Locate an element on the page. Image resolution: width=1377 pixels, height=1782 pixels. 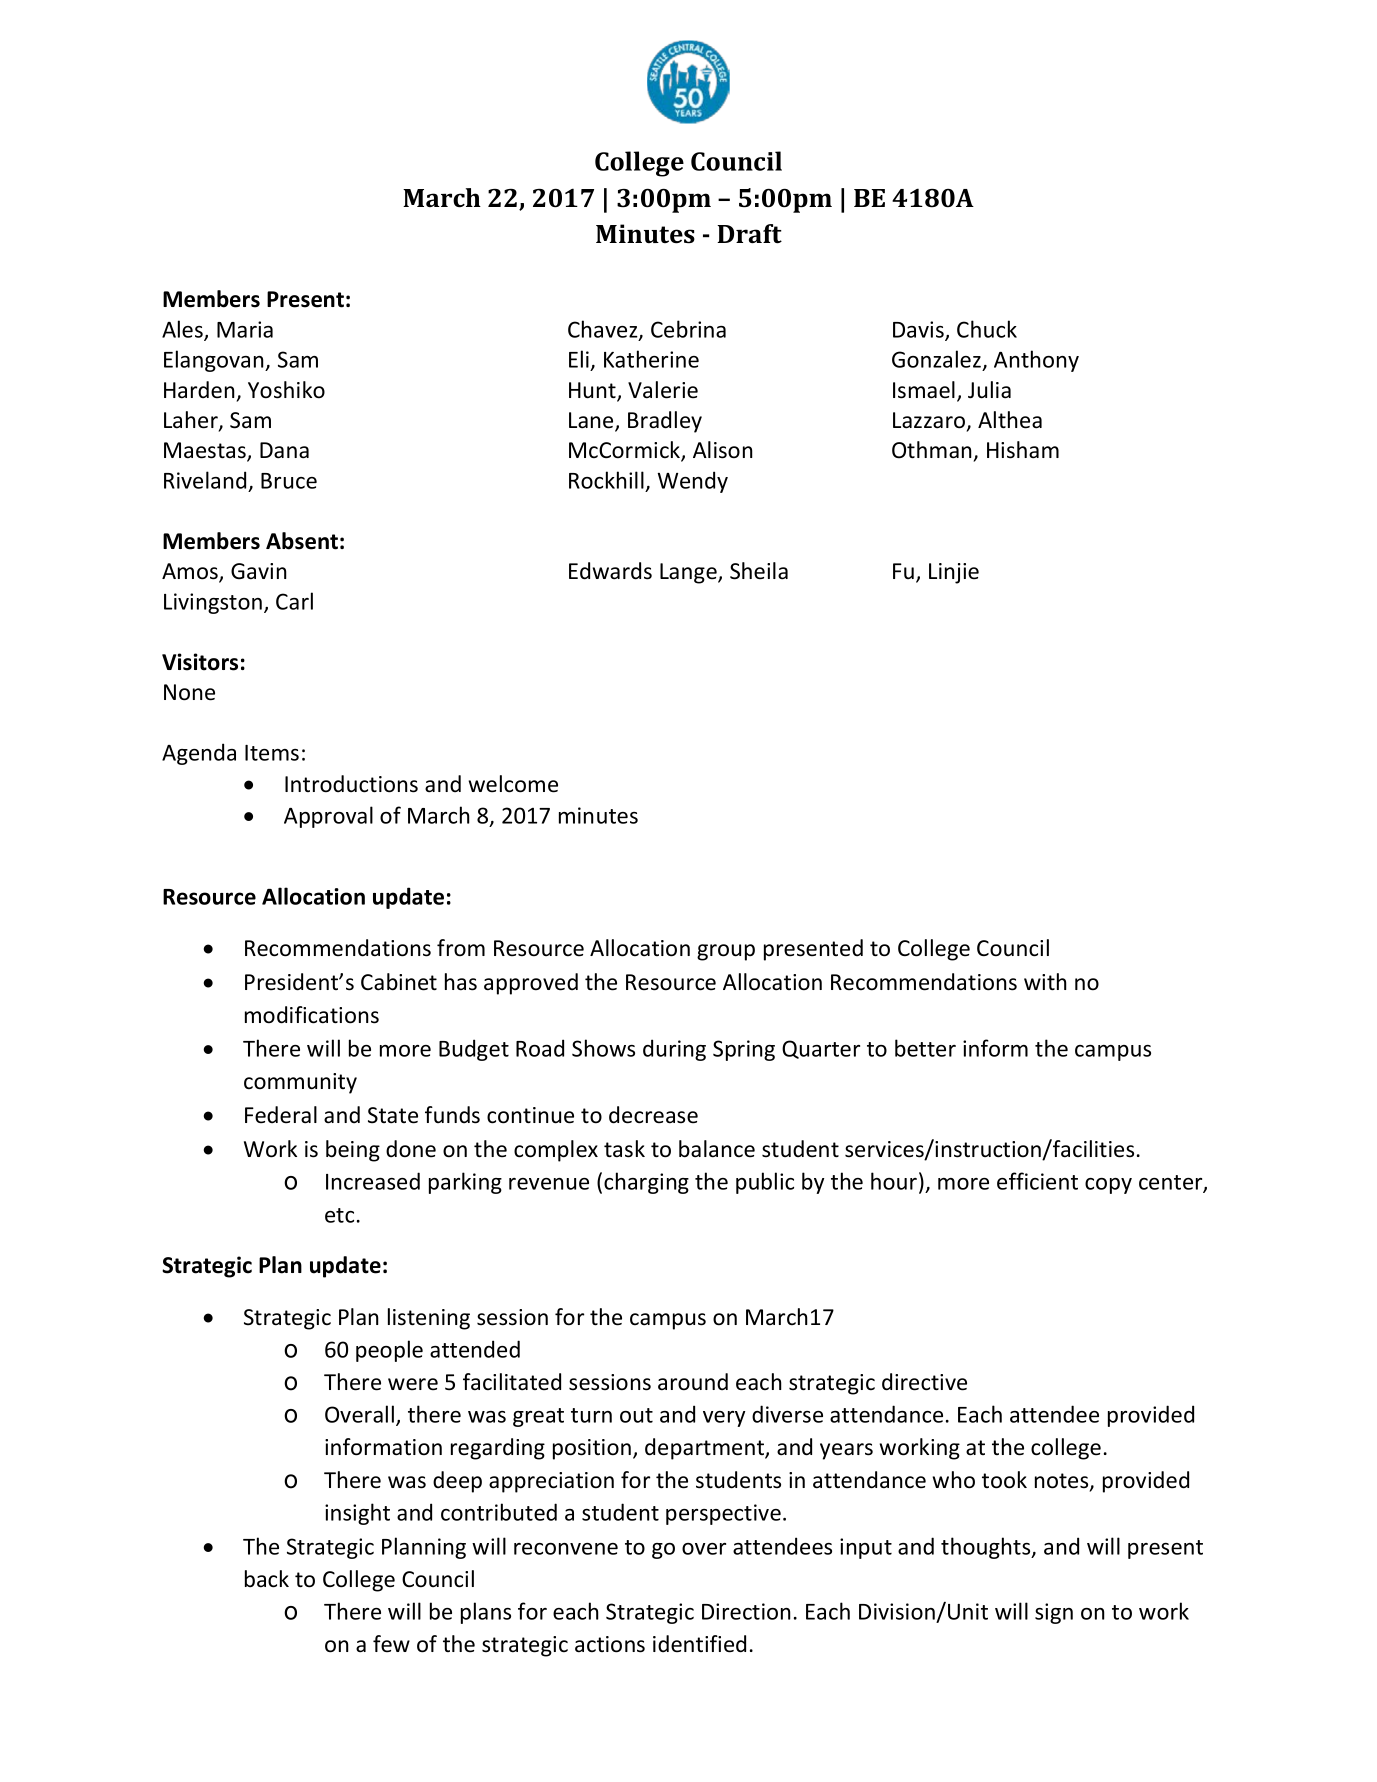
group is located at coordinates (726, 952).
